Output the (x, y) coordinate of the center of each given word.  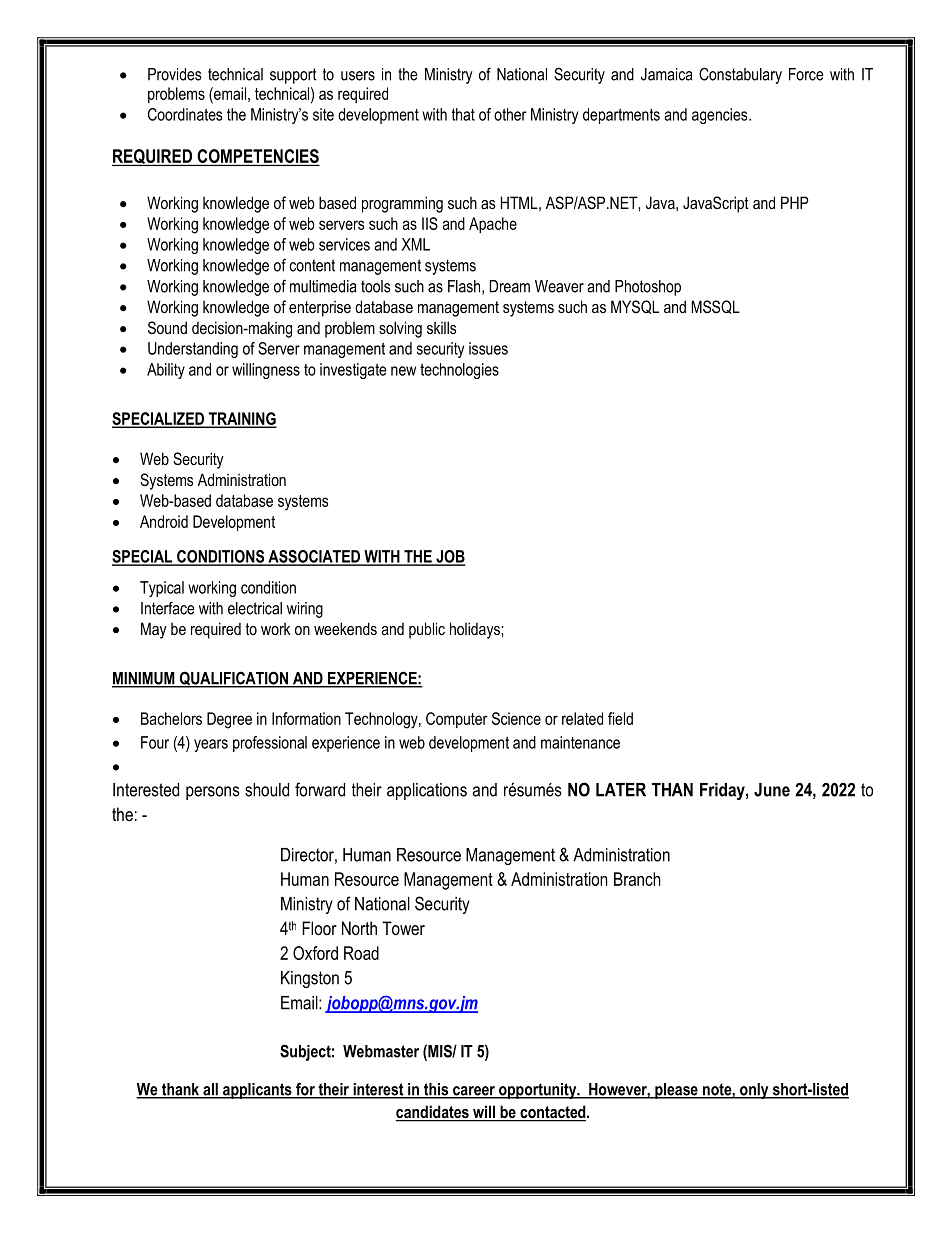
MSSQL (715, 307)
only (754, 1091)
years (211, 745)
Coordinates (185, 114)
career (474, 1092)
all (210, 1090)
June (772, 790)
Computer (457, 720)
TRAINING (241, 419)
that (463, 114)
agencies (721, 116)
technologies (459, 371)
